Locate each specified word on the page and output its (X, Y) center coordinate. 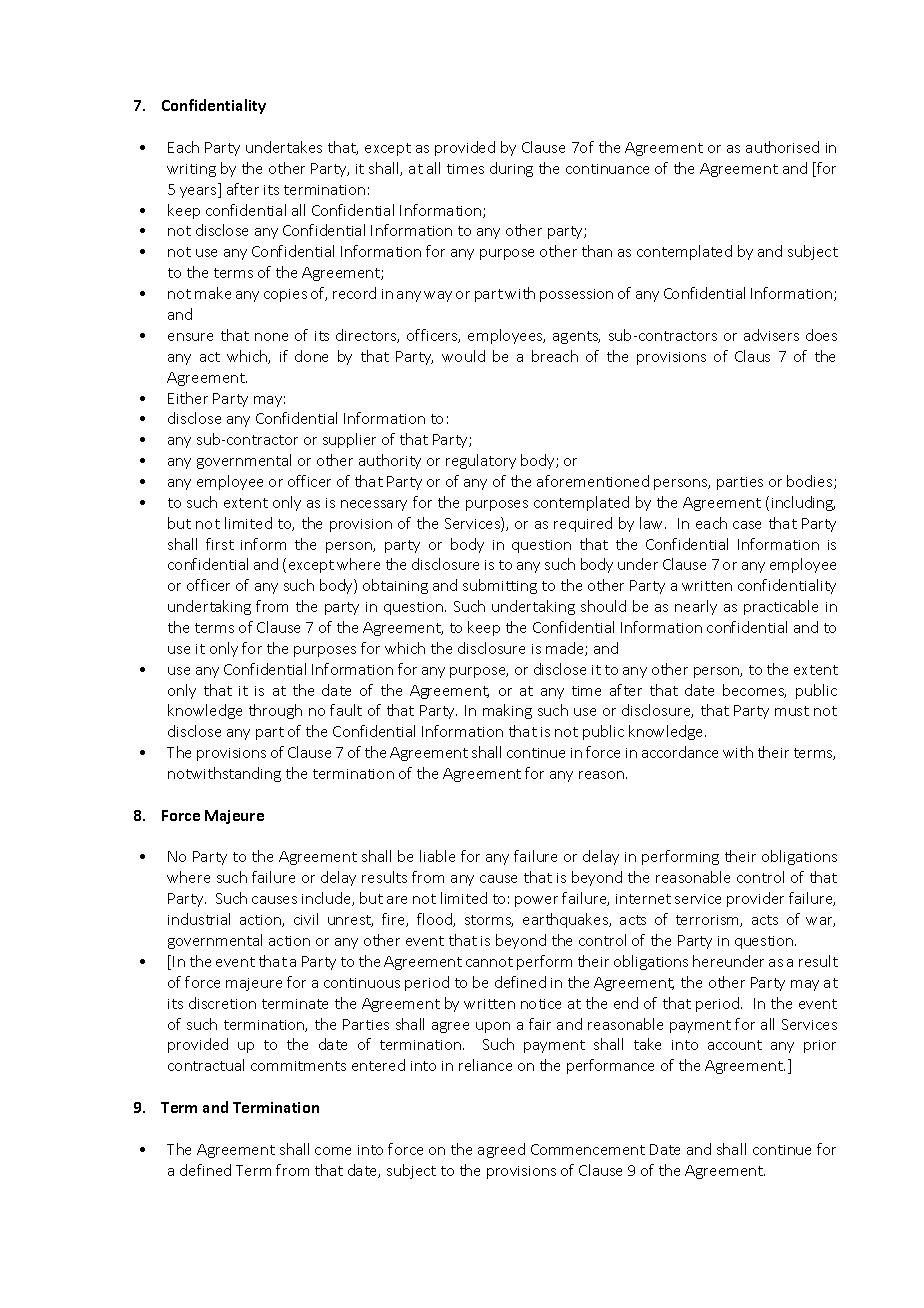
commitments (298, 1066)
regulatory (481, 461)
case (747, 525)
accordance (680, 752)
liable (437, 856)
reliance (485, 1065)
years (199, 192)
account (735, 1045)
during (511, 169)
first (220, 544)
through (275, 711)
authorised (782, 147)
